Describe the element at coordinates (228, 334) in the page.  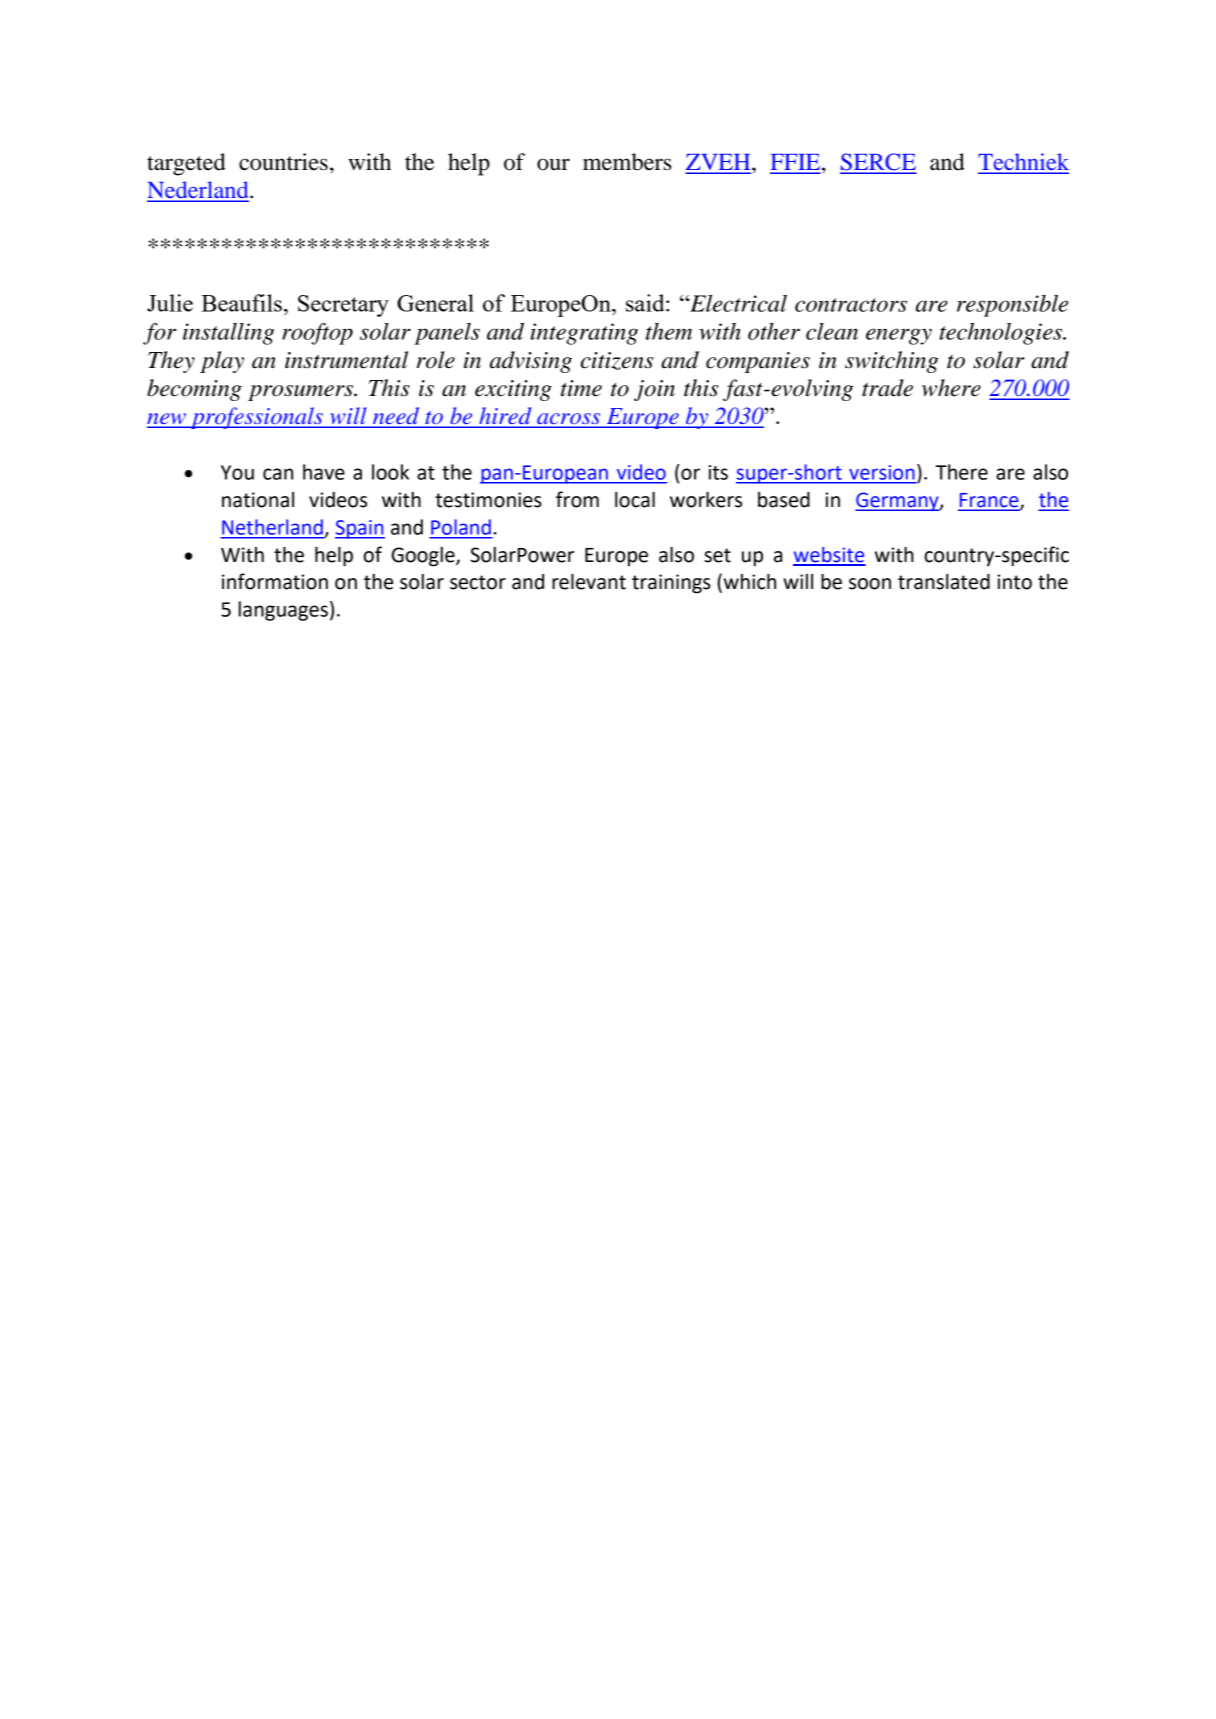
I see `installing` at that location.
